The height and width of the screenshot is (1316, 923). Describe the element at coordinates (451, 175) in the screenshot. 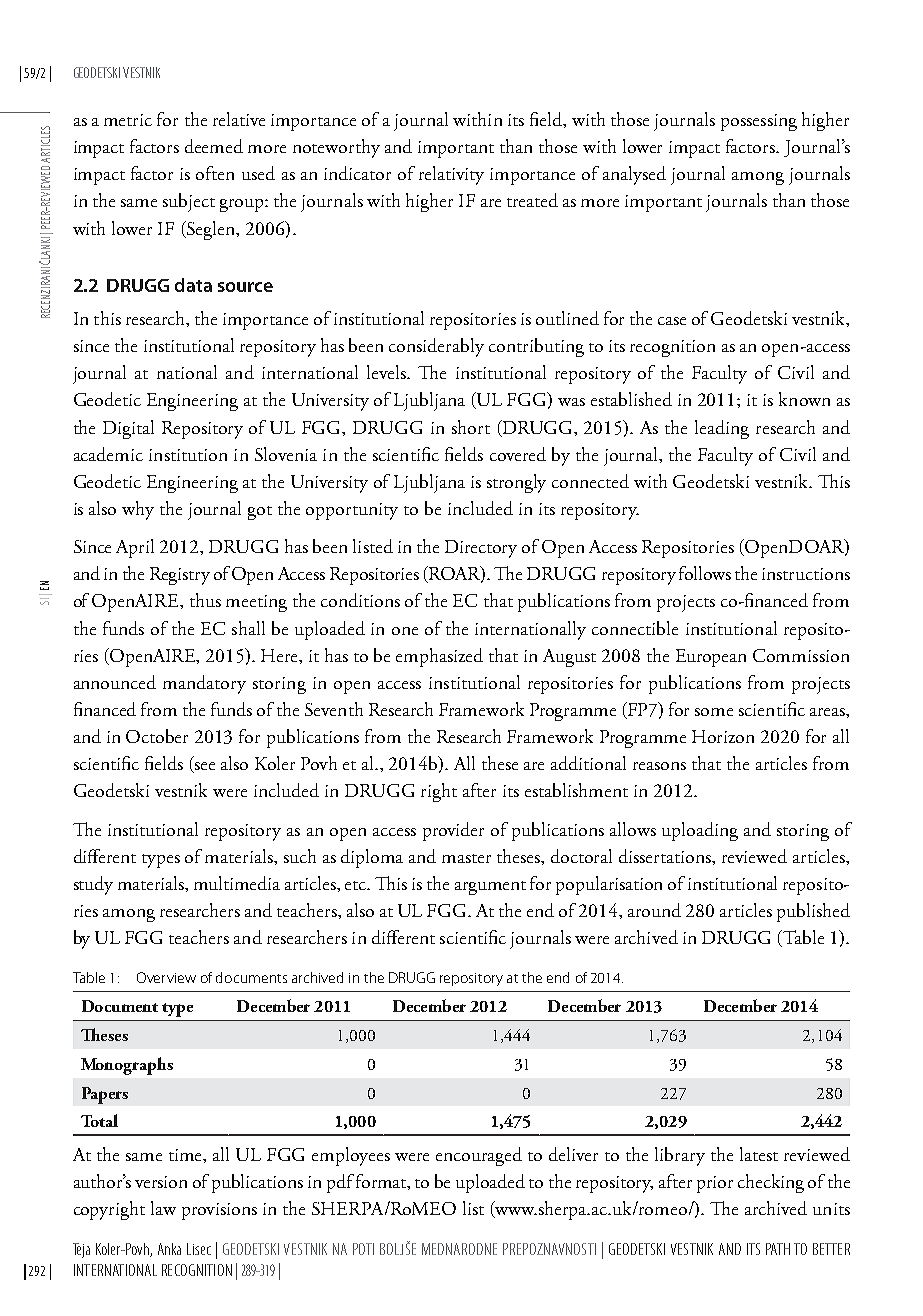

I see `relativity` at that location.
